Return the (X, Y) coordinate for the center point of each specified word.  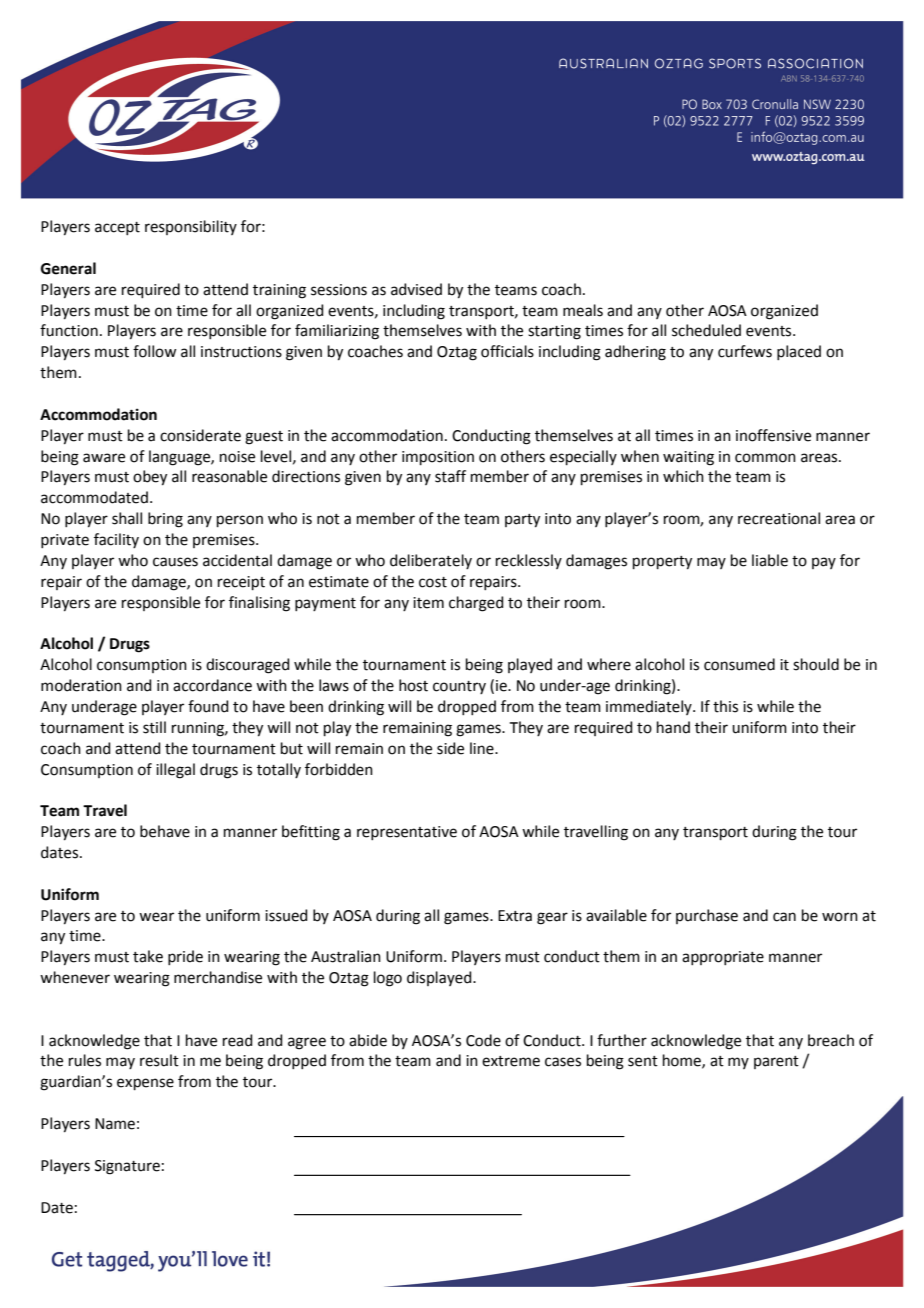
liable (770, 560)
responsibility (191, 227)
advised (416, 289)
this (725, 706)
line (483, 748)
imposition (438, 458)
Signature (127, 1167)
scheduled (706, 330)
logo (388, 979)
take (148, 956)
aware (104, 458)
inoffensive (773, 435)
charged (476, 604)
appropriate (723, 958)
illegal (175, 771)
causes (175, 562)
